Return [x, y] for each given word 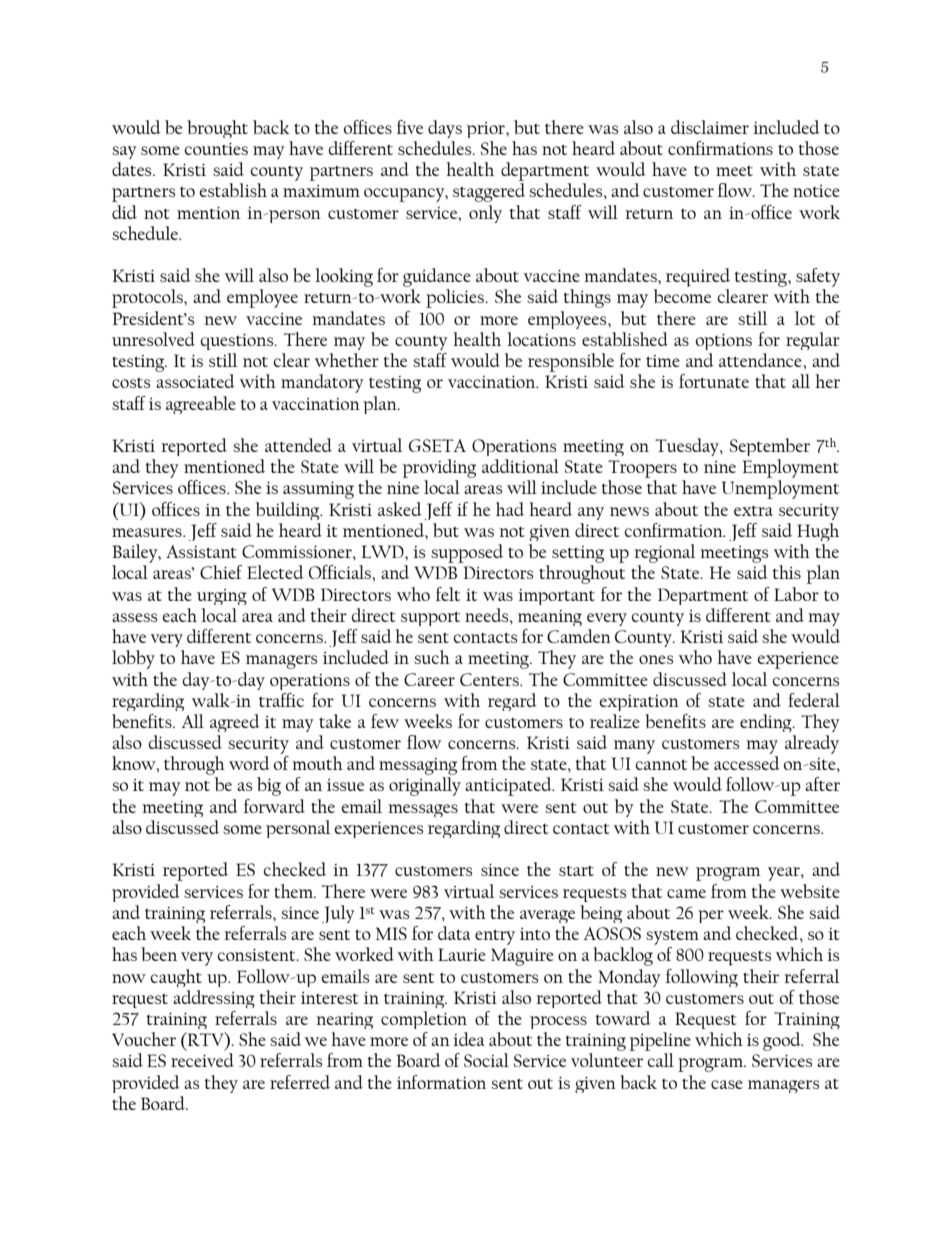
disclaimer [710, 127]
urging [222, 597]
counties [216, 149]
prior [487, 130]
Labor [796, 594]
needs [488, 615]
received [202, 1060]
